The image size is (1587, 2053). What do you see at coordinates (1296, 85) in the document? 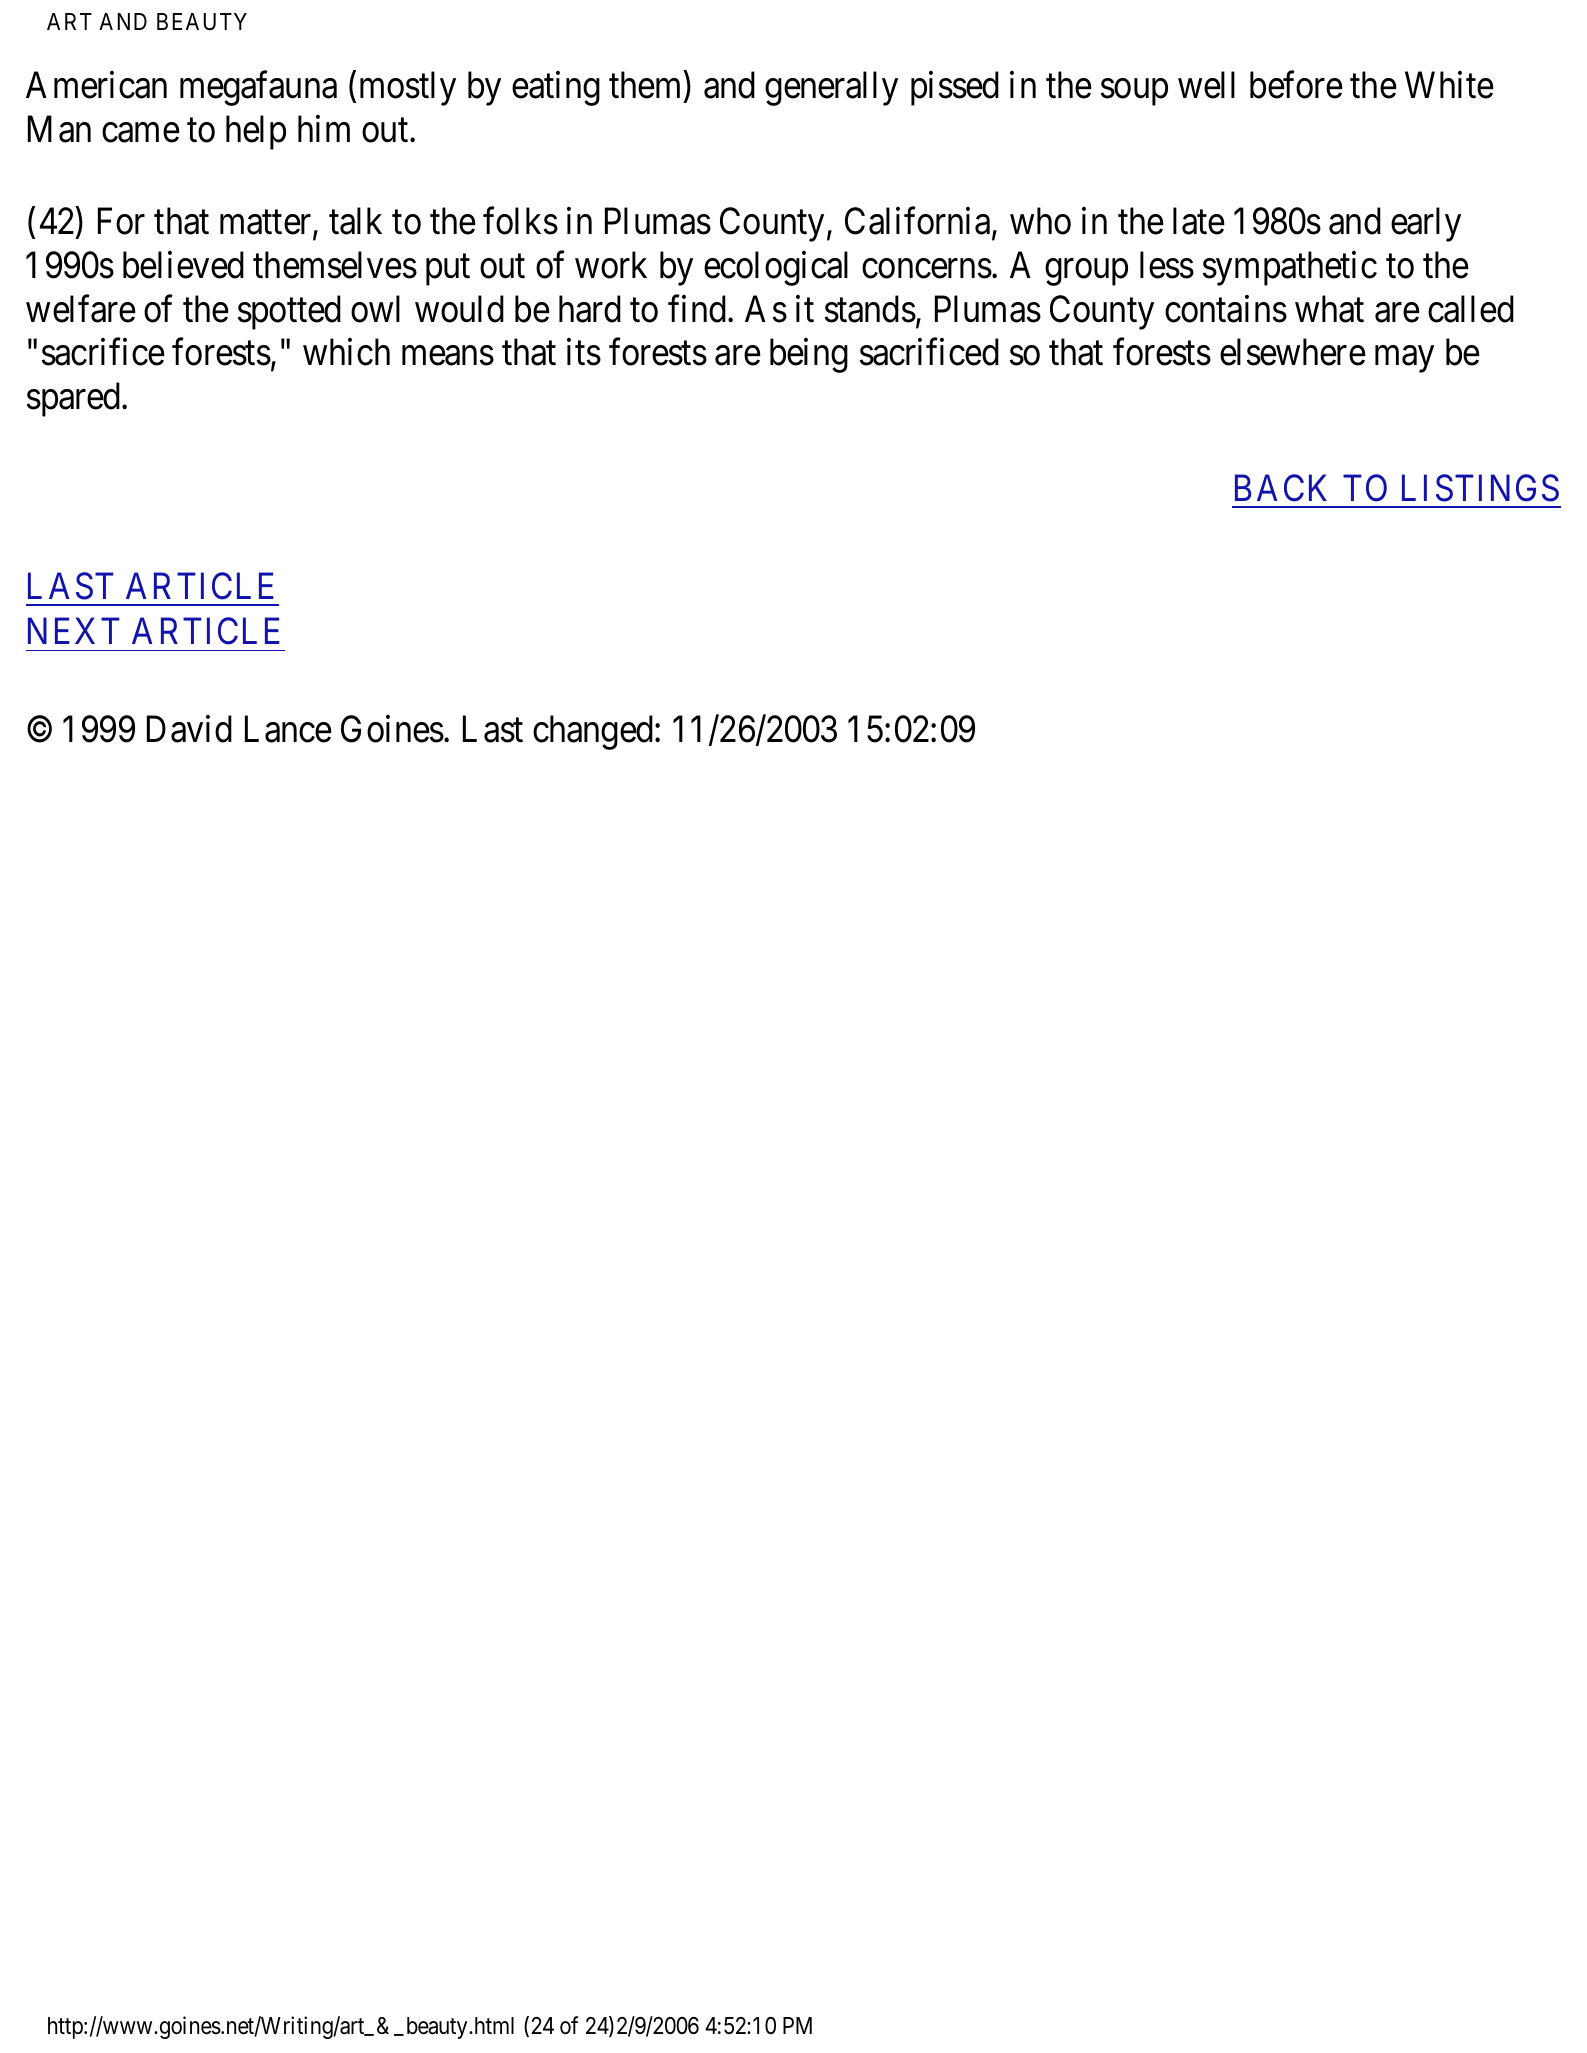
I see `before` at bounding box center [1296, 85].
